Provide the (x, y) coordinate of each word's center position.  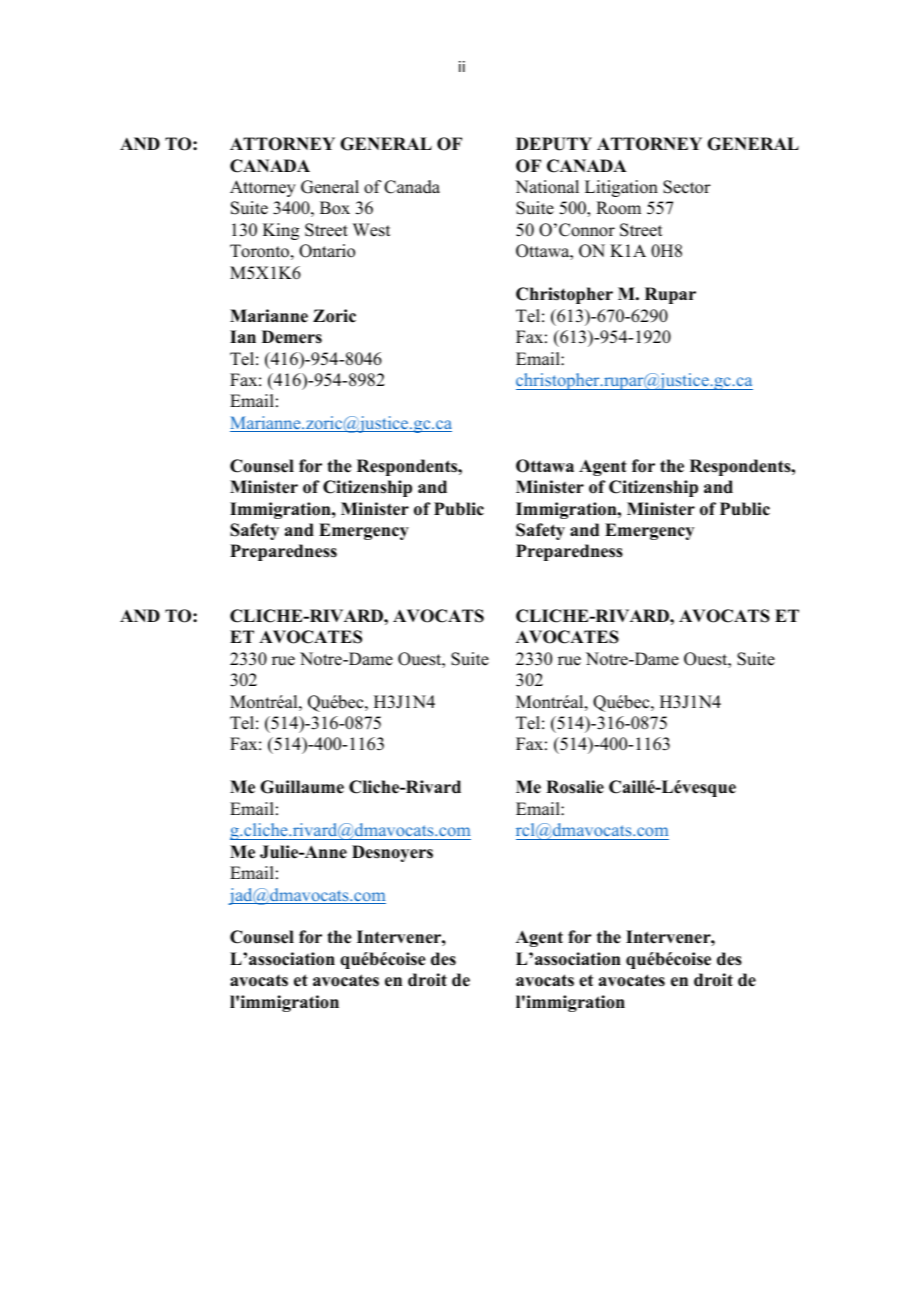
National (547, 187)
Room (618, 208)
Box (335, 208)
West (371, 230)
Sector (687, 187)
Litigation (621, 188)
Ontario (327, 251)
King (281, 231)
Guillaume (302, 787)
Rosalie (575, 787)
